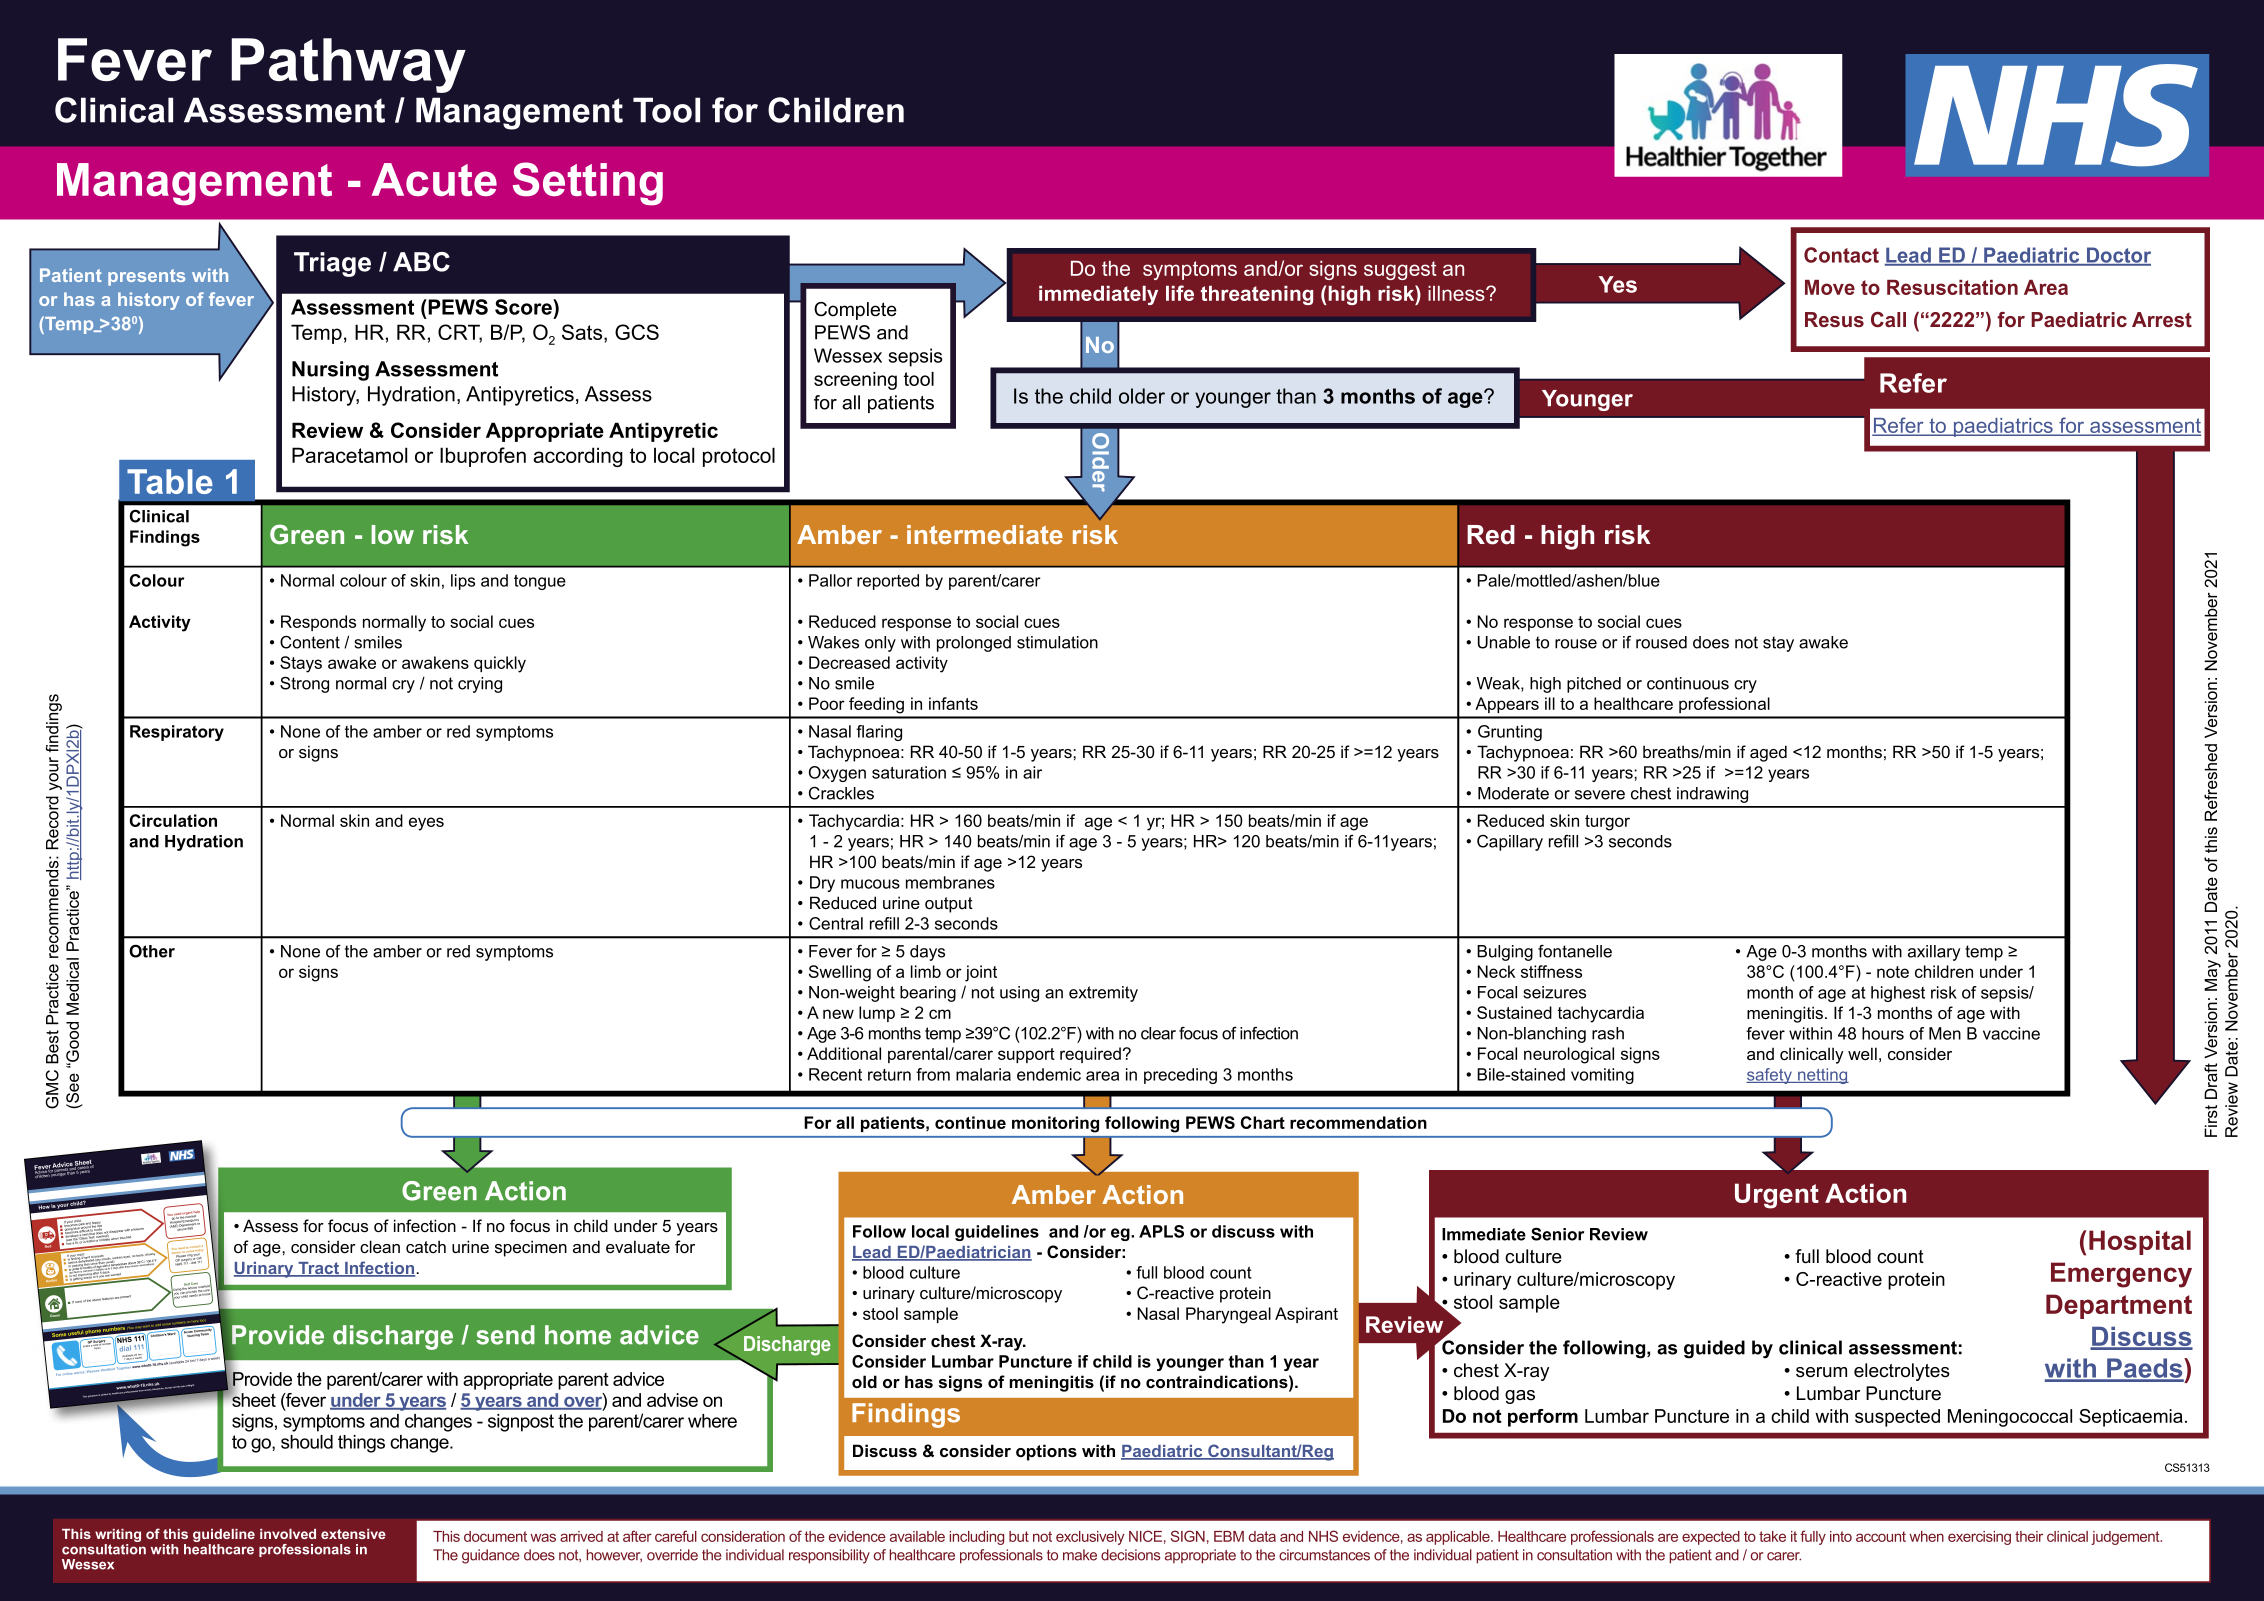 The width and height of the document is (2264, 1601). What do you see at coordinates (1830, 287) in the document?
I see `Move` at bounding box center [1830, 287].
